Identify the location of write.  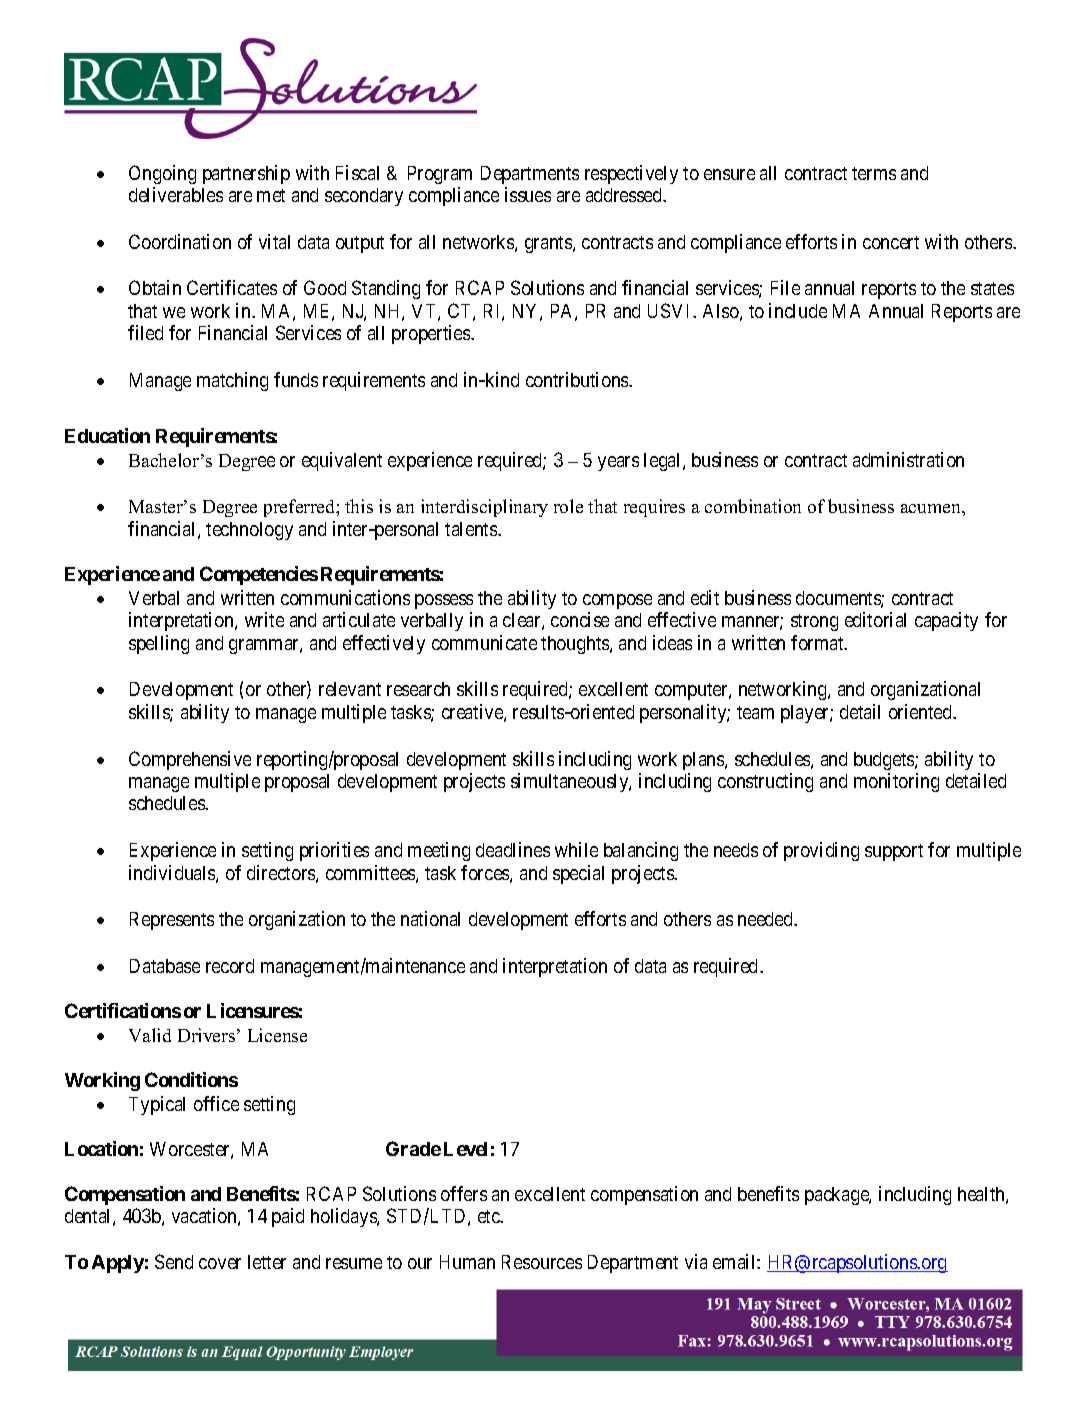
(264, 619).
